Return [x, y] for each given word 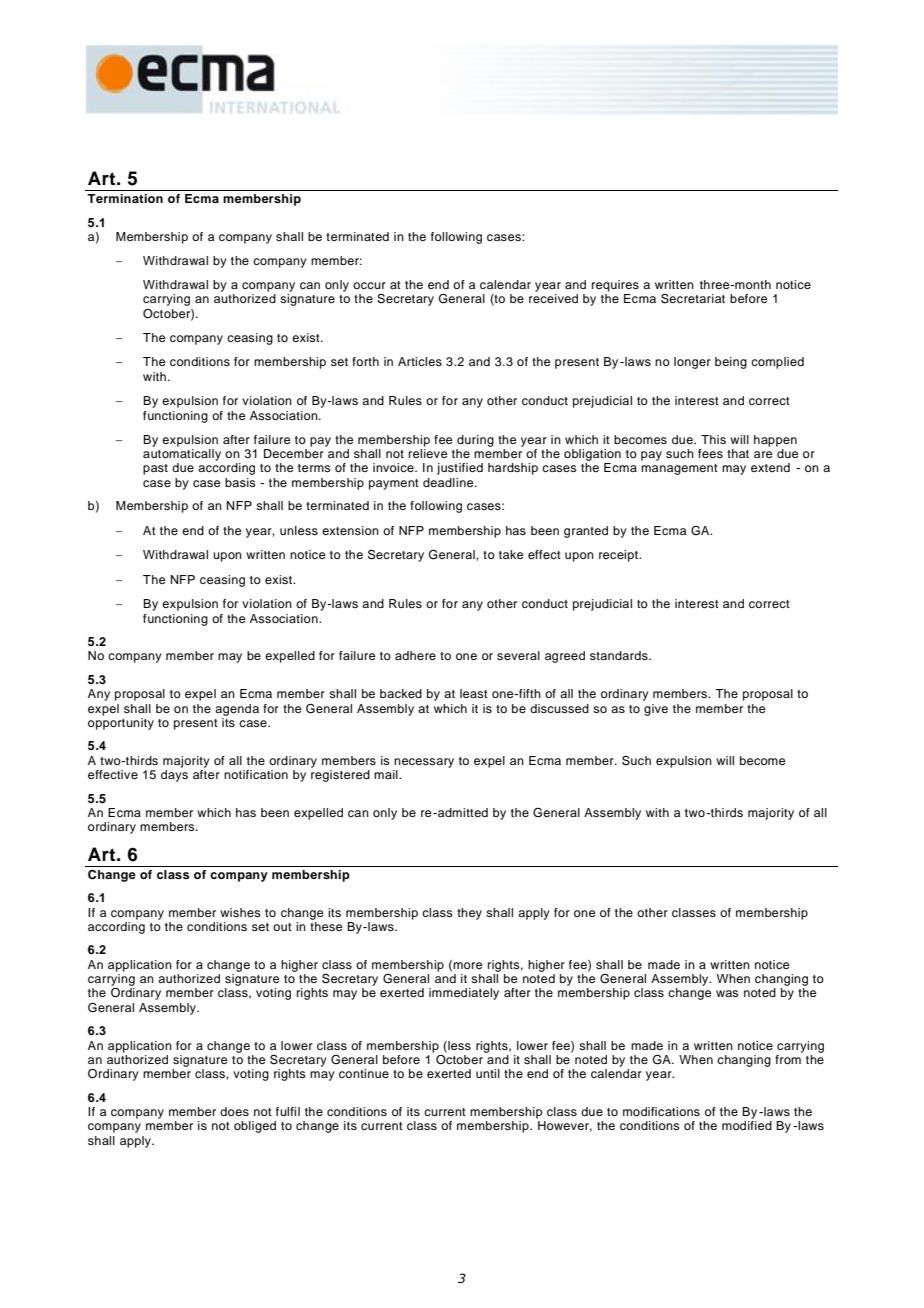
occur [369, 285]
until [488, 1073]
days [174, 776]
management [679, 469]
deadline [449, 482]
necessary [424, 763]
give [656, 710]
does [234, 1111]
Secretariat [693, 299]
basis [240, 482]
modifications [661, 1111]
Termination [125, 198]
